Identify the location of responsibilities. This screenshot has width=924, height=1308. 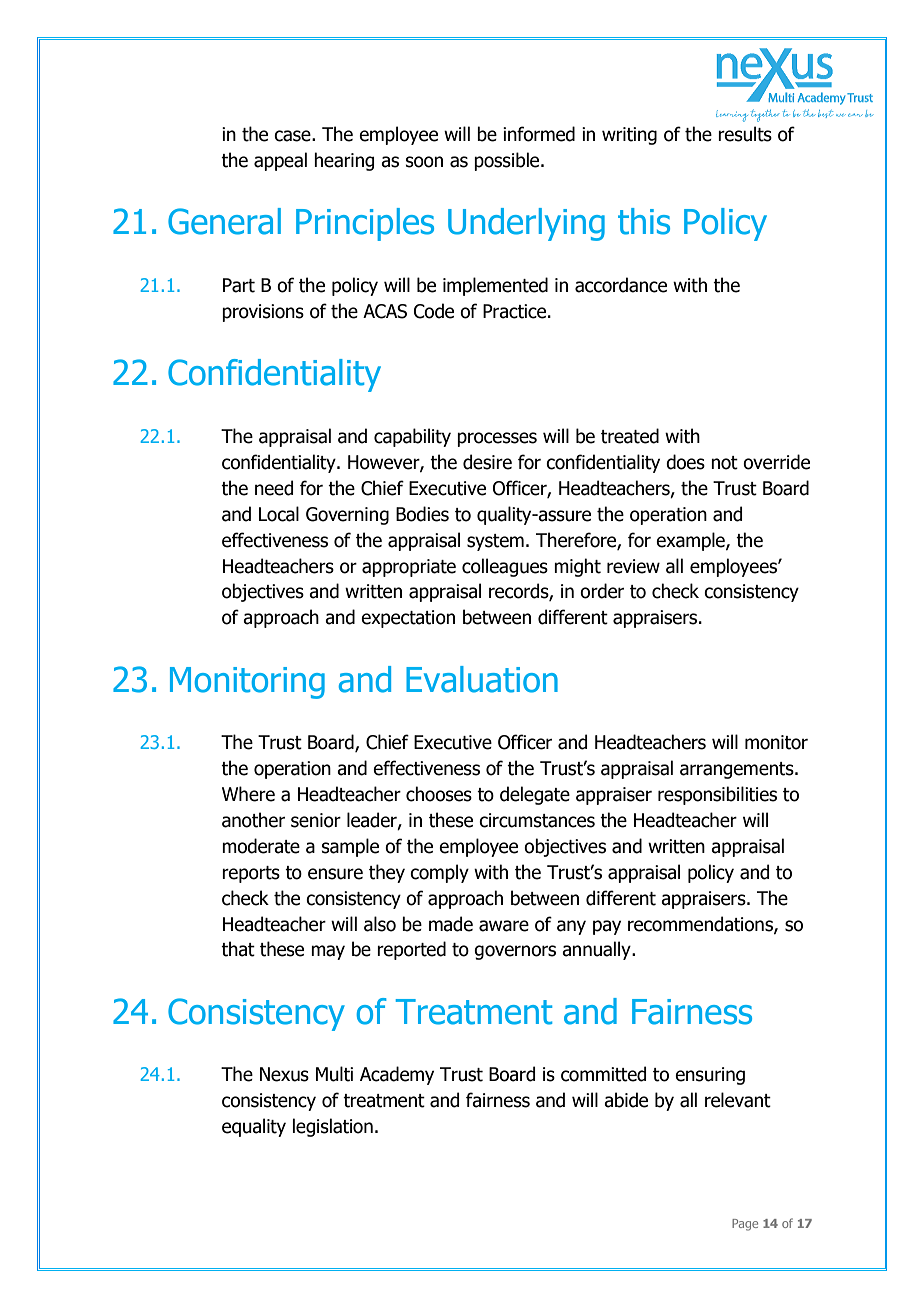
(717, 795).
